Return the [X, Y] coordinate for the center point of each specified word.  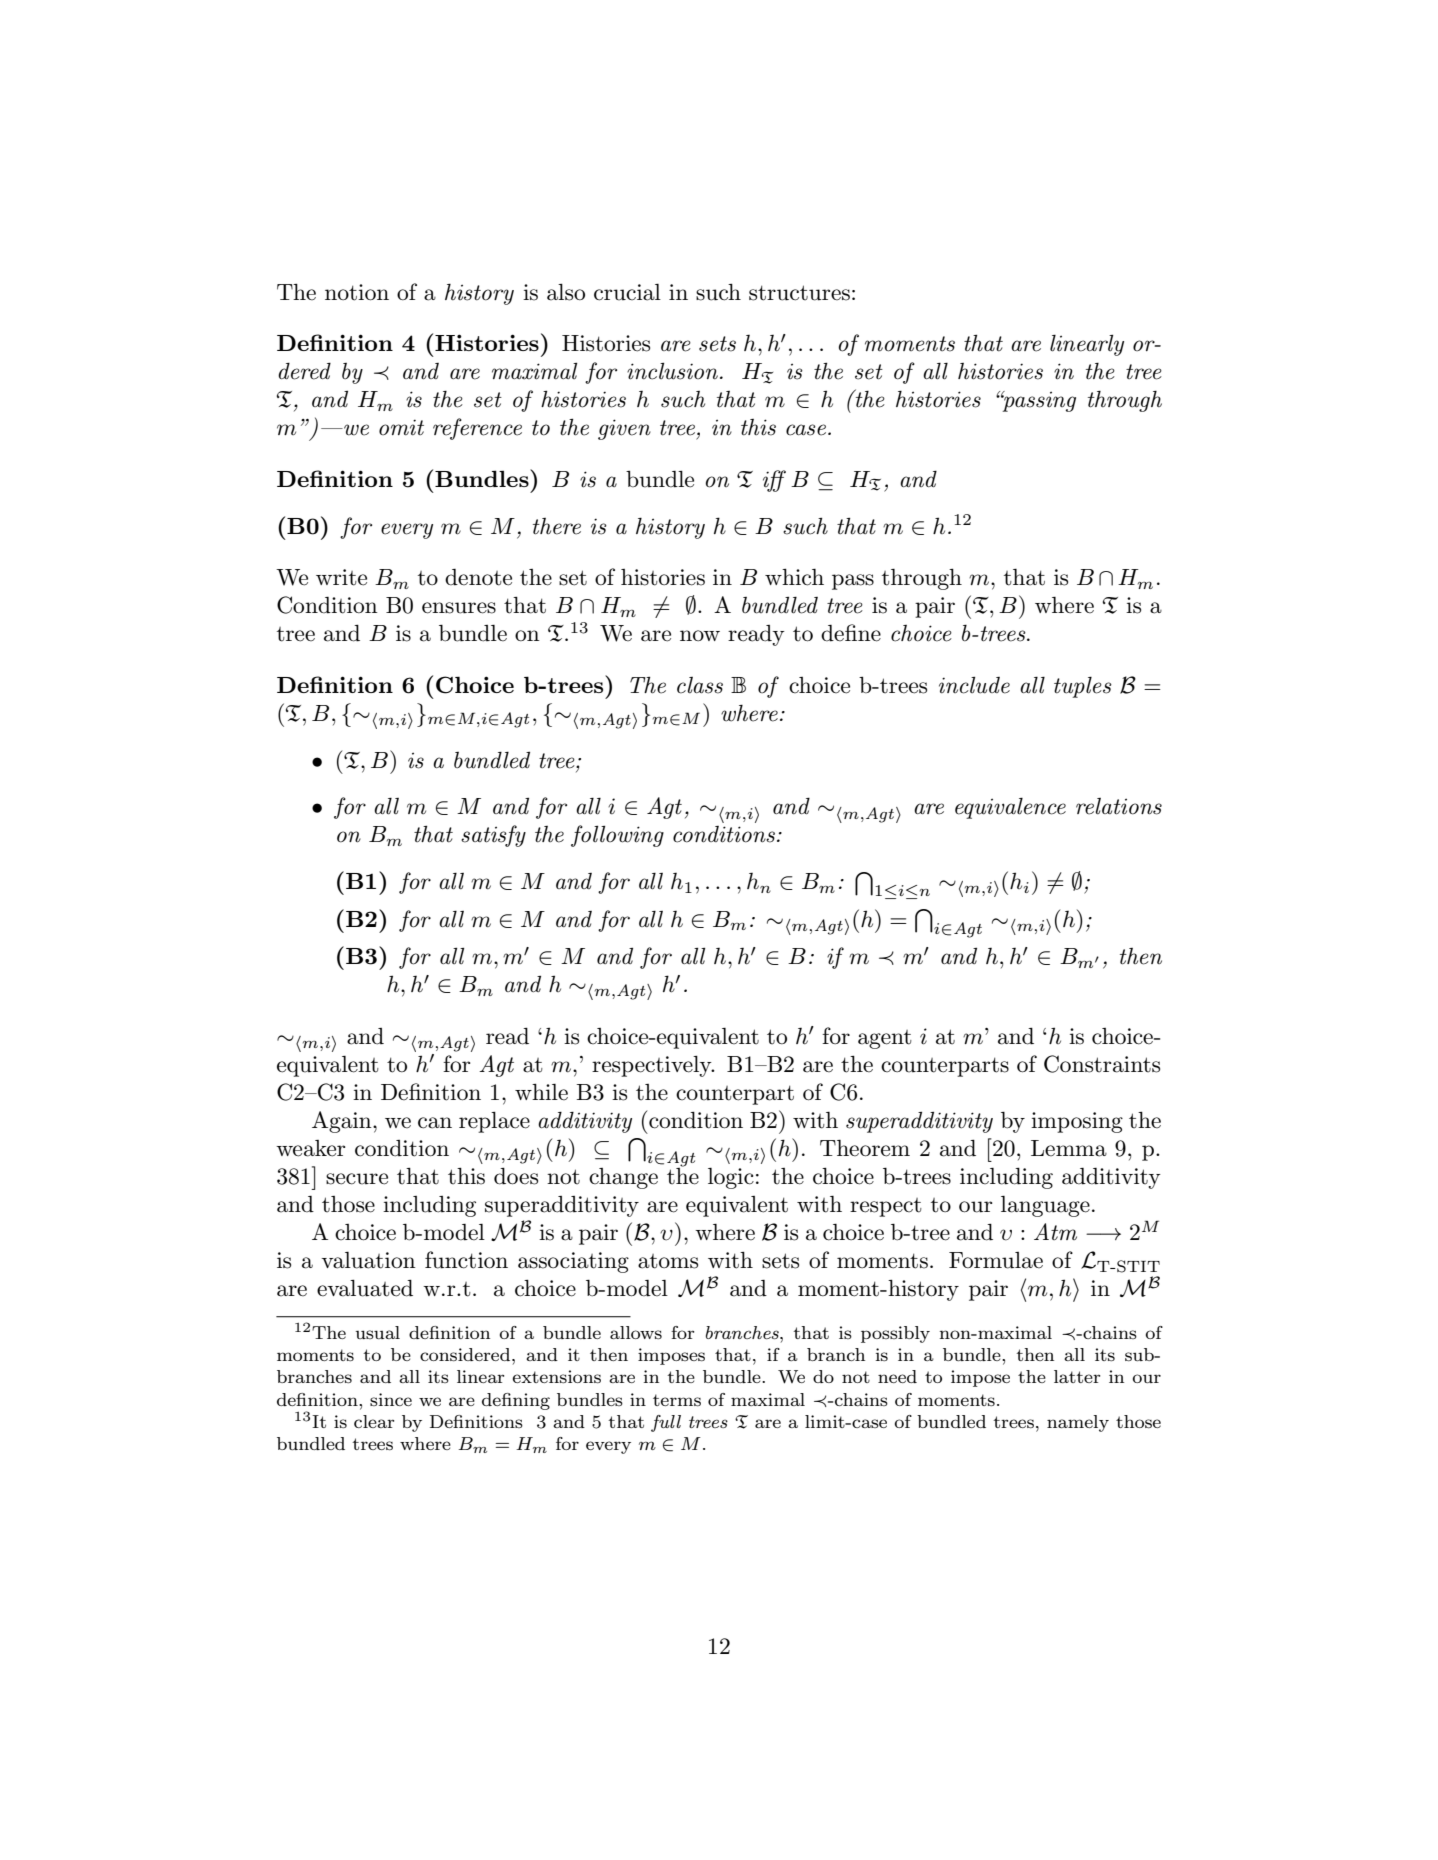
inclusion [672, 371]
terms [677, 1400]
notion [357, 292]
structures [799, 293]
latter [1077, 1376]
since [391, 1399]
